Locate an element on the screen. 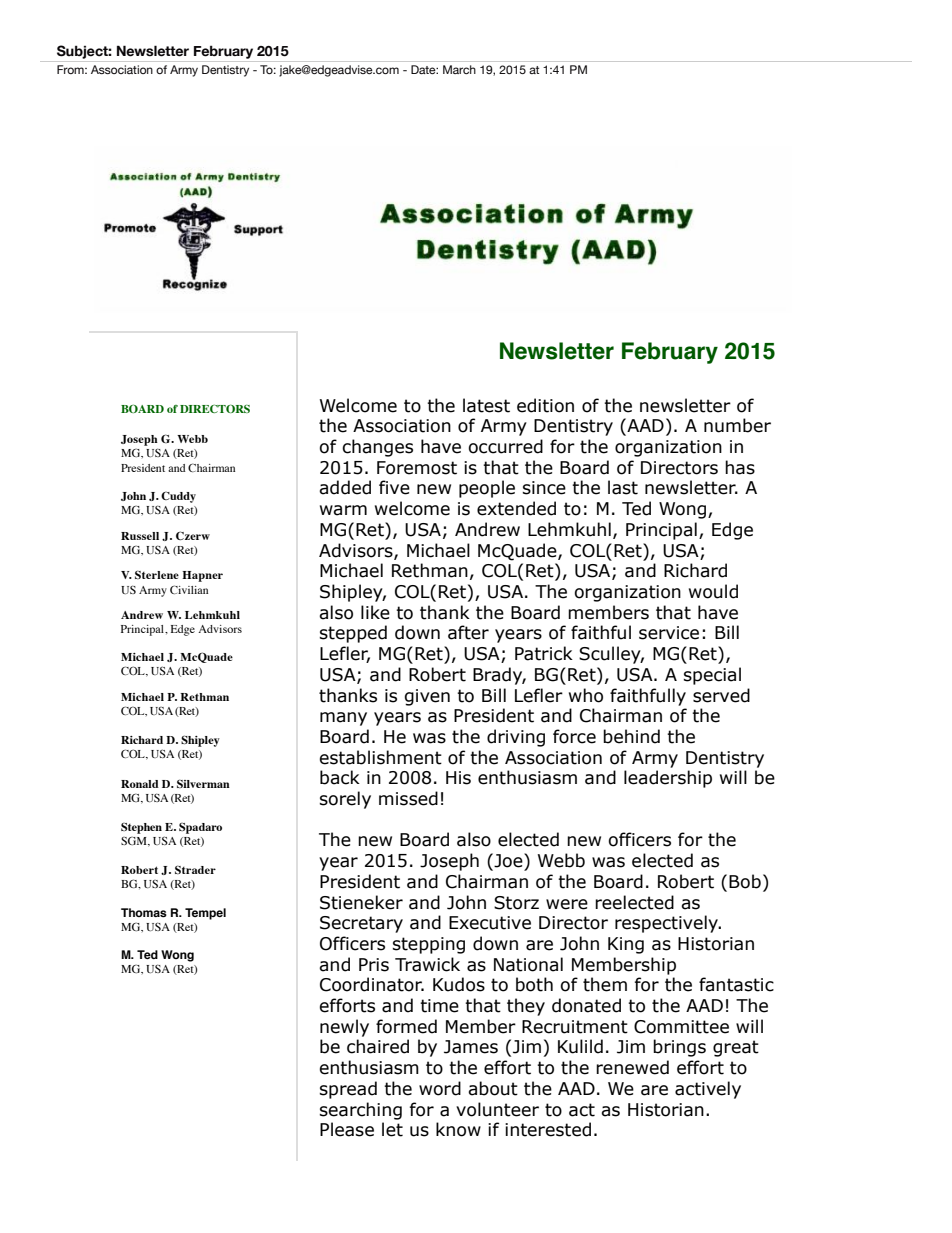 The width and height of the screenshot is (952, 1233). latest is located at coordinates (486, 405).
